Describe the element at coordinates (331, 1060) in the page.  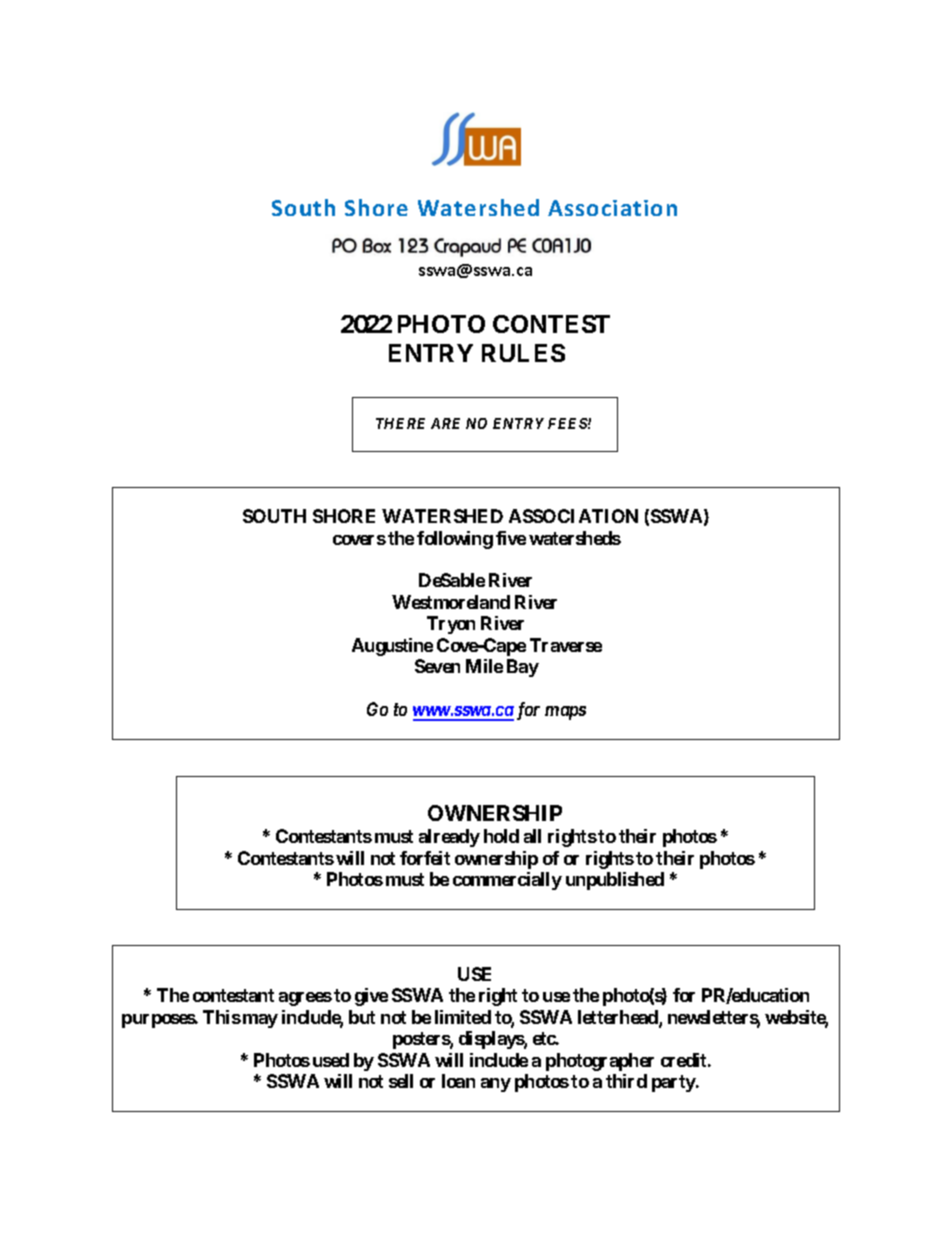
I see `used` at that location.
